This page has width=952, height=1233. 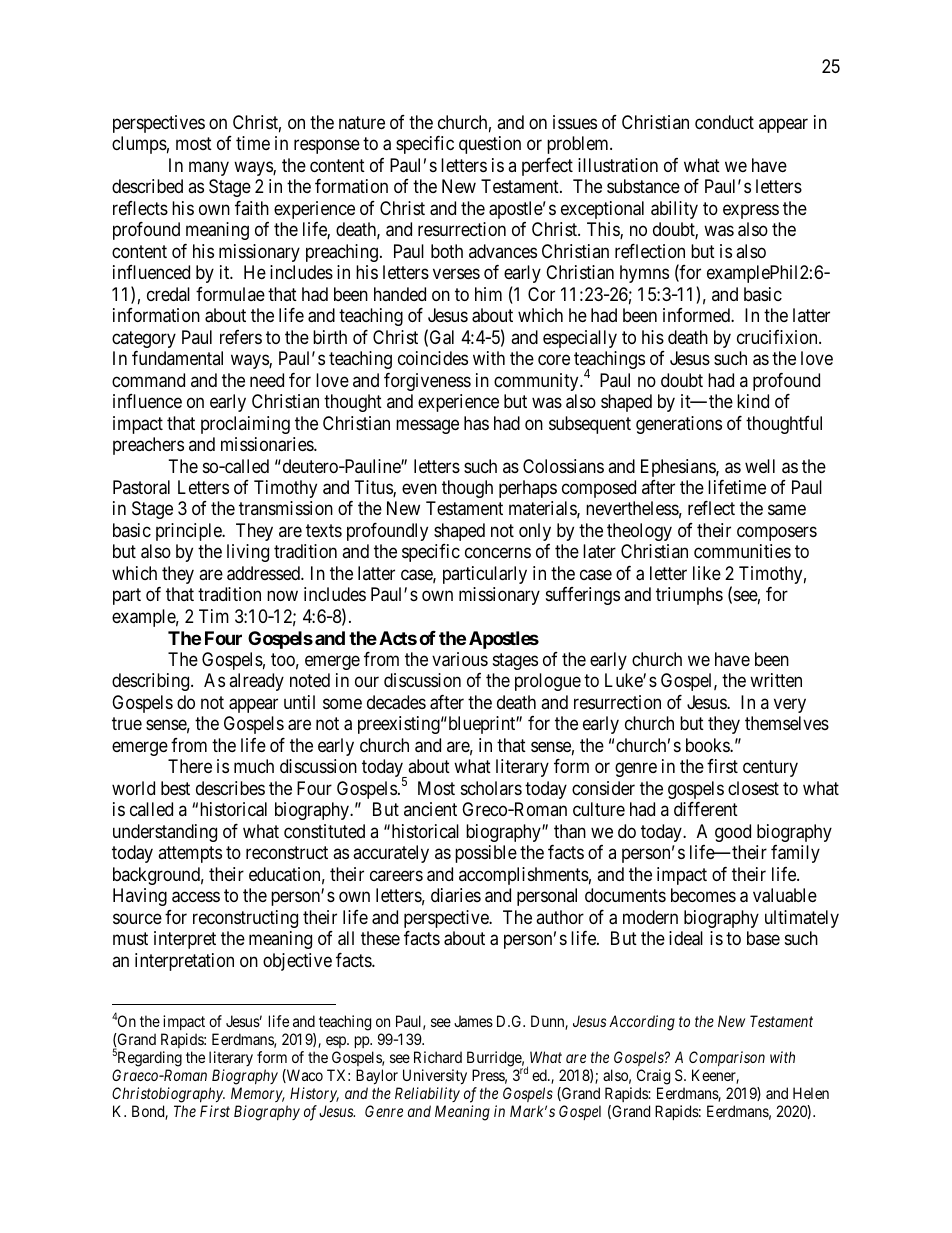 I want to click on There, so click(x=190, y=766).
